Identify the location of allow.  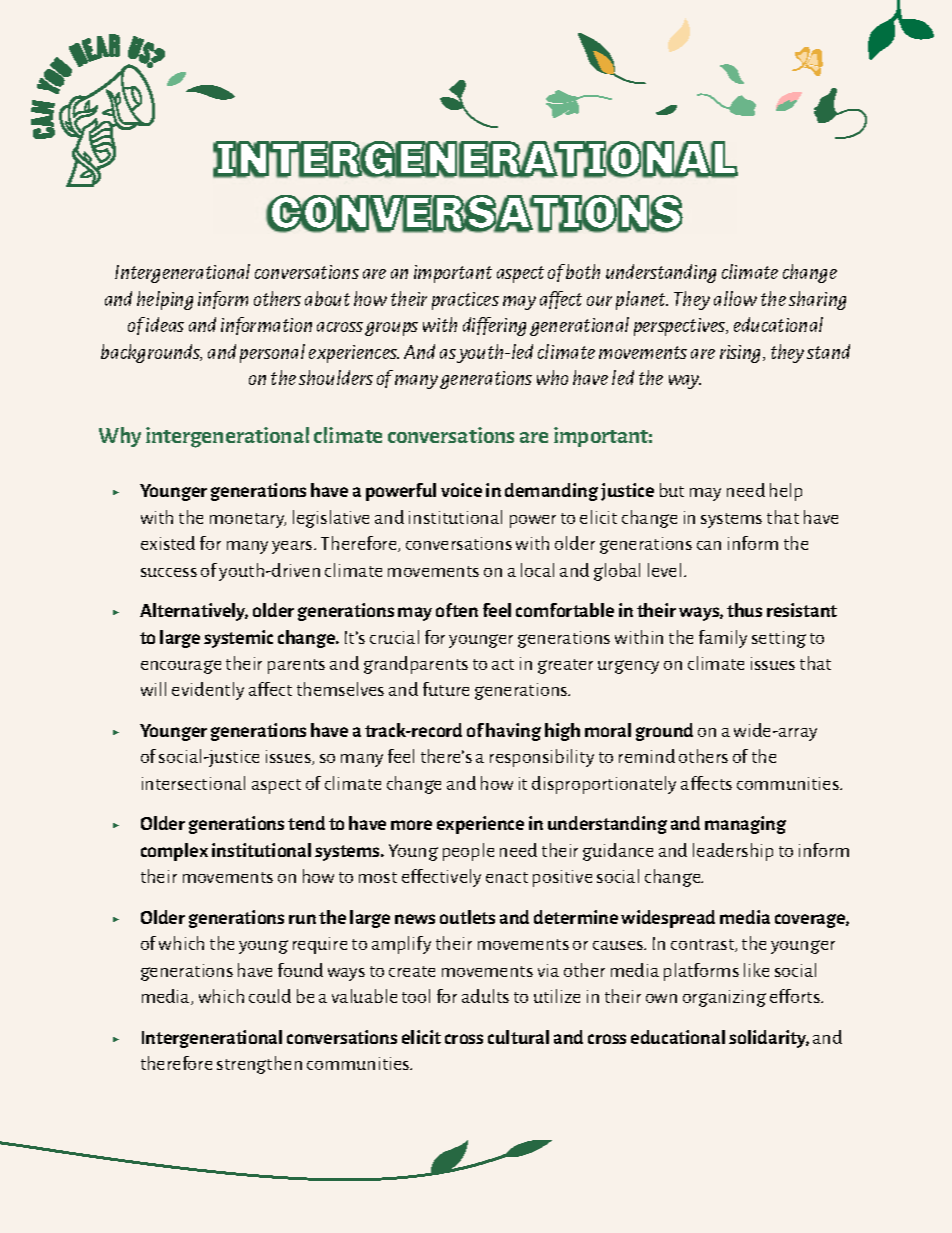
(735, 298).
